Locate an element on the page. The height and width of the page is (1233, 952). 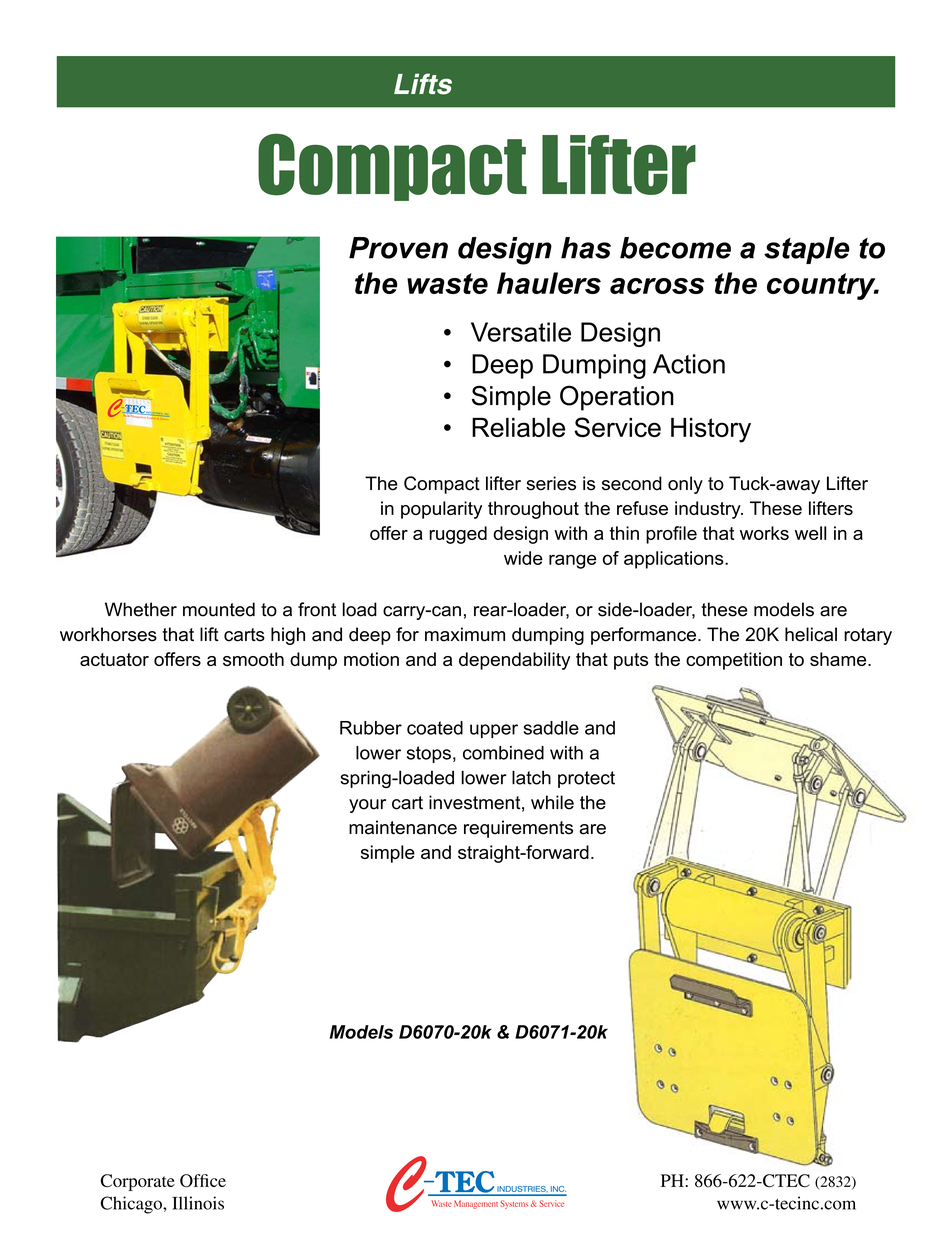
throughout is located at coordinates (533, 510).
